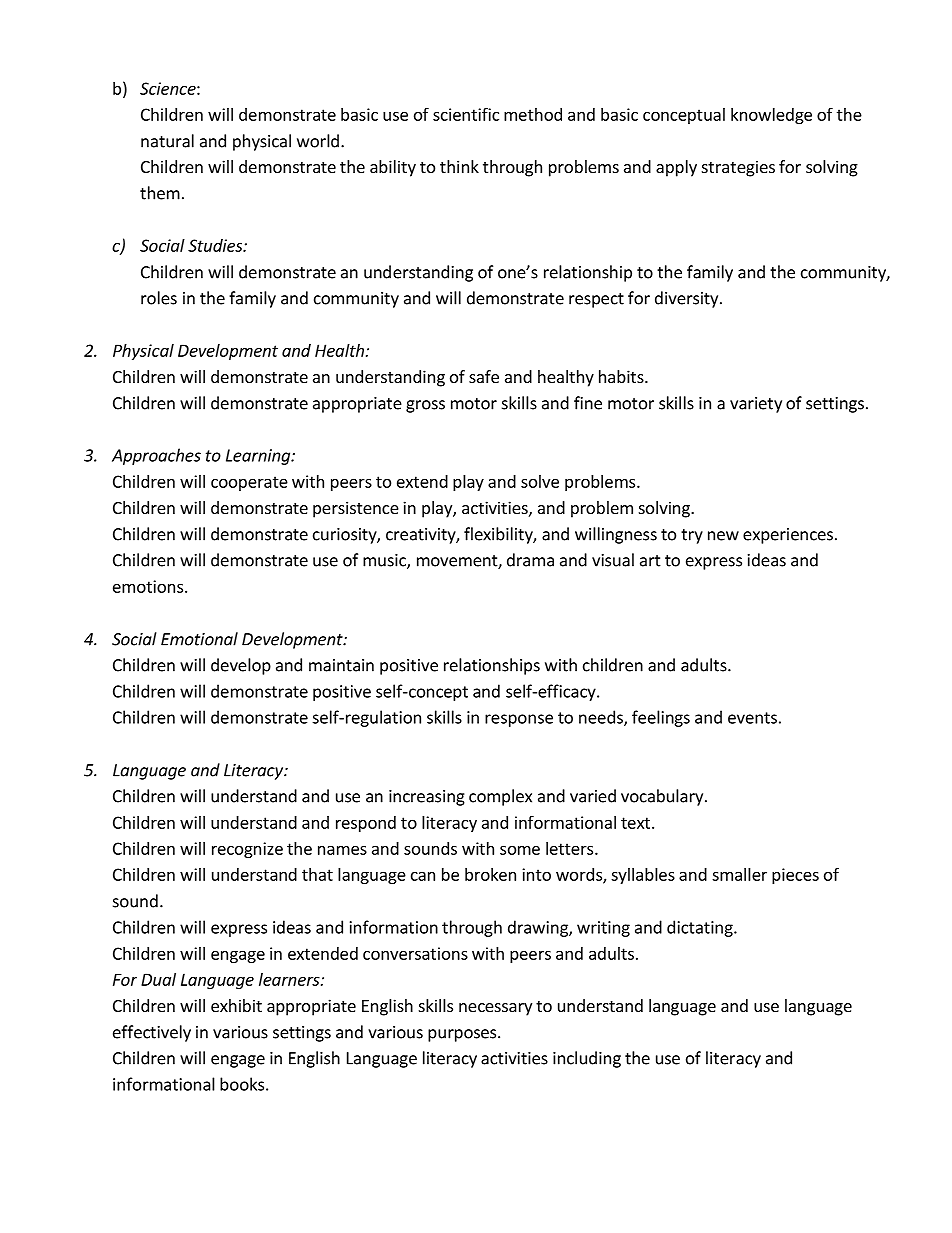  I want to click on recognize, so click(247, 850).
